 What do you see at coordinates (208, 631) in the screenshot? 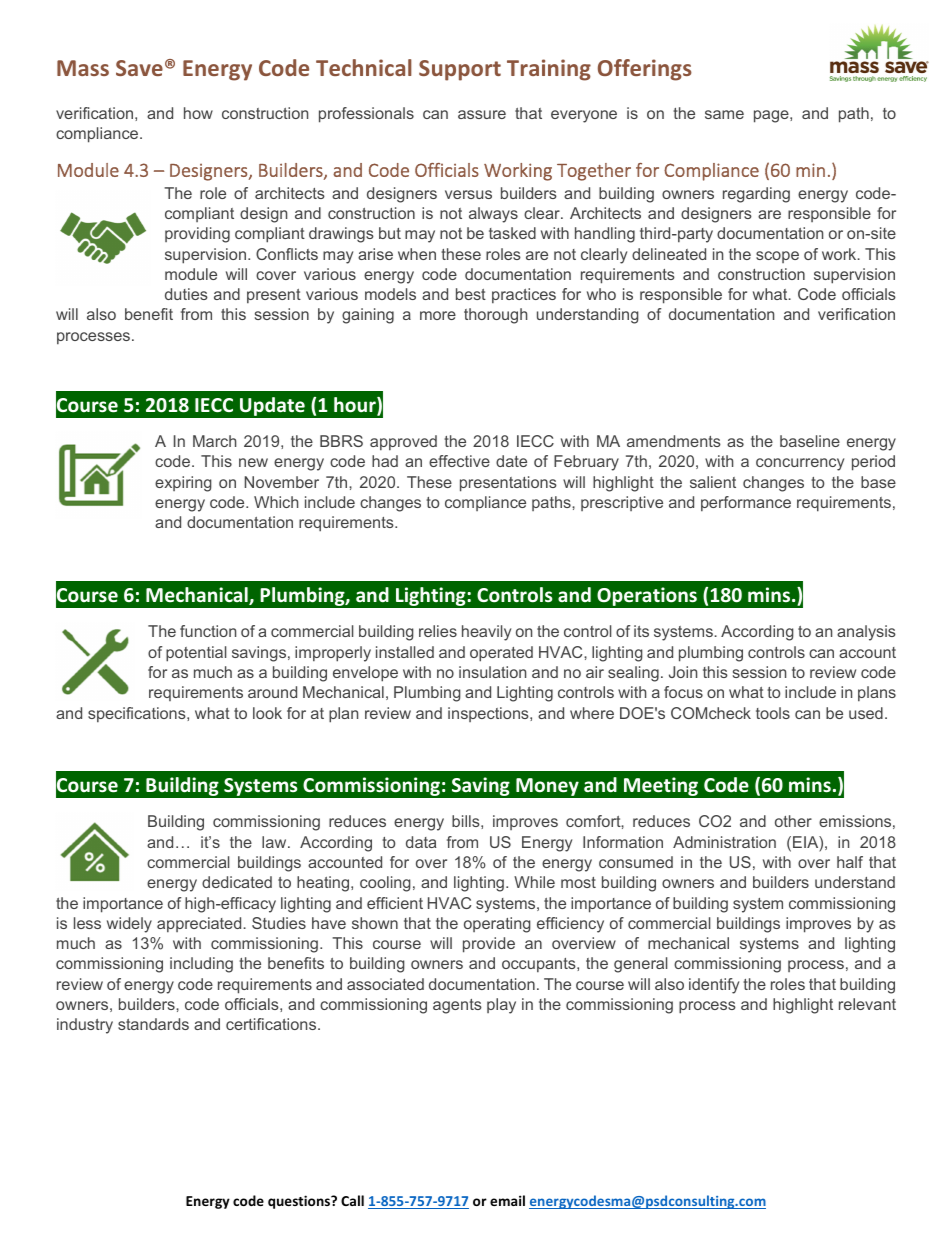
I see `function` at bounding box center [208, 631].
